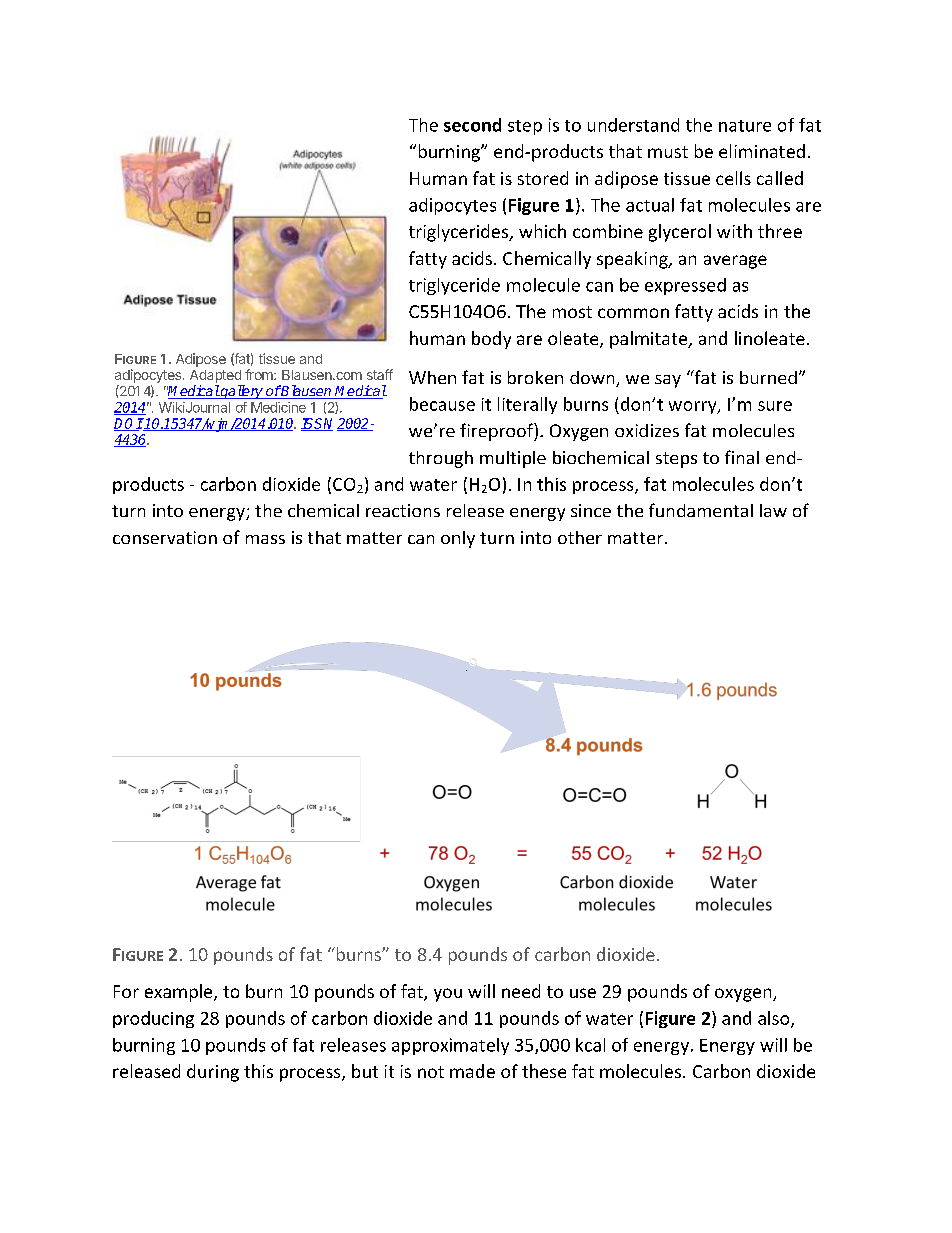 The height and width of the page is (1233, 952). What do you see at coordinates (448, 995) in the page?
I see `you` at bounding box center [448, 995].
